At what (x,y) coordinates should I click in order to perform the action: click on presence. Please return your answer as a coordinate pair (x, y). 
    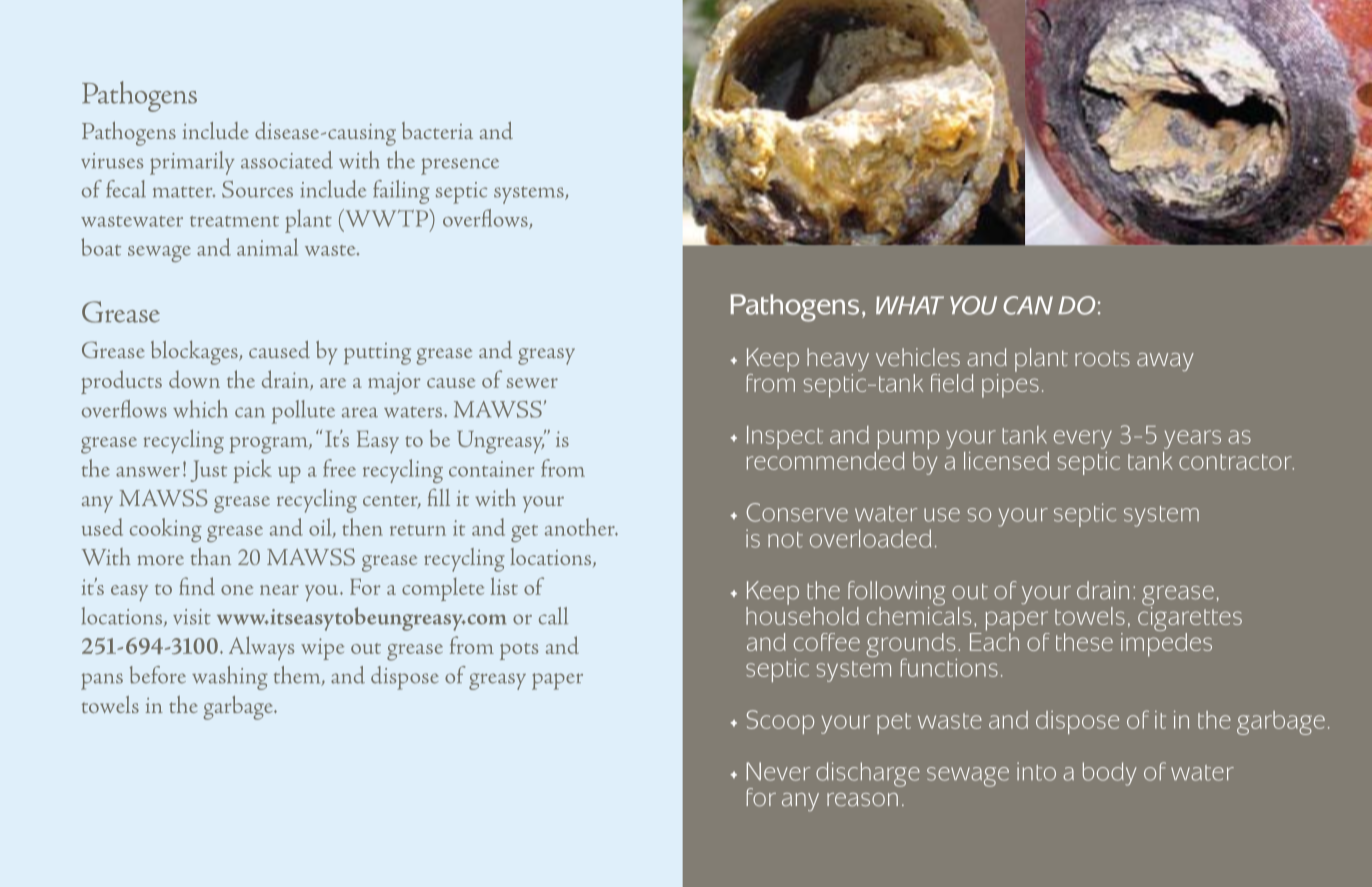
    Looking at the image, I should click on (460, 166).
